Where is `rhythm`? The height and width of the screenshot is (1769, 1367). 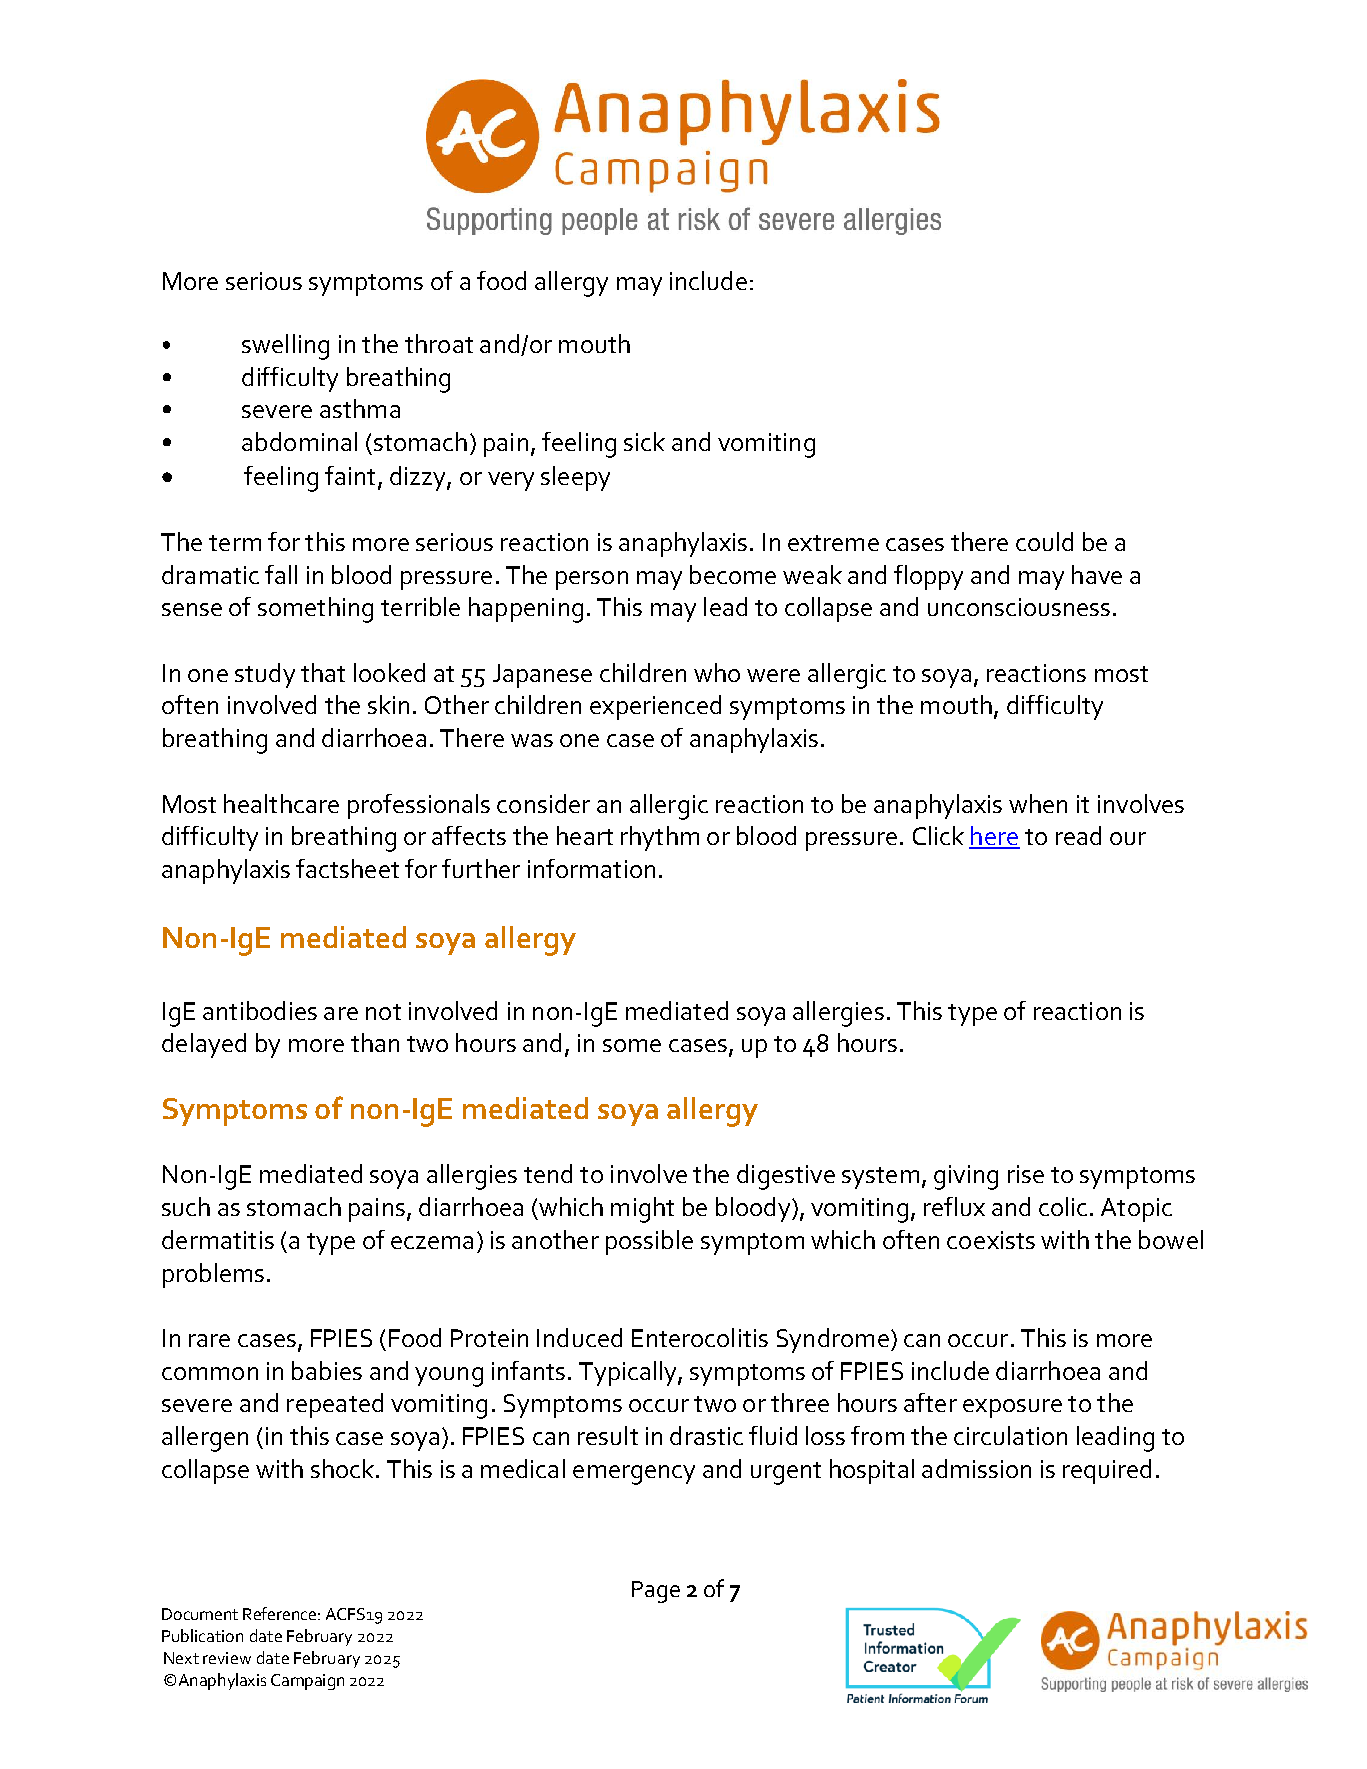 rhythm is located at coordinates (660, 838).
